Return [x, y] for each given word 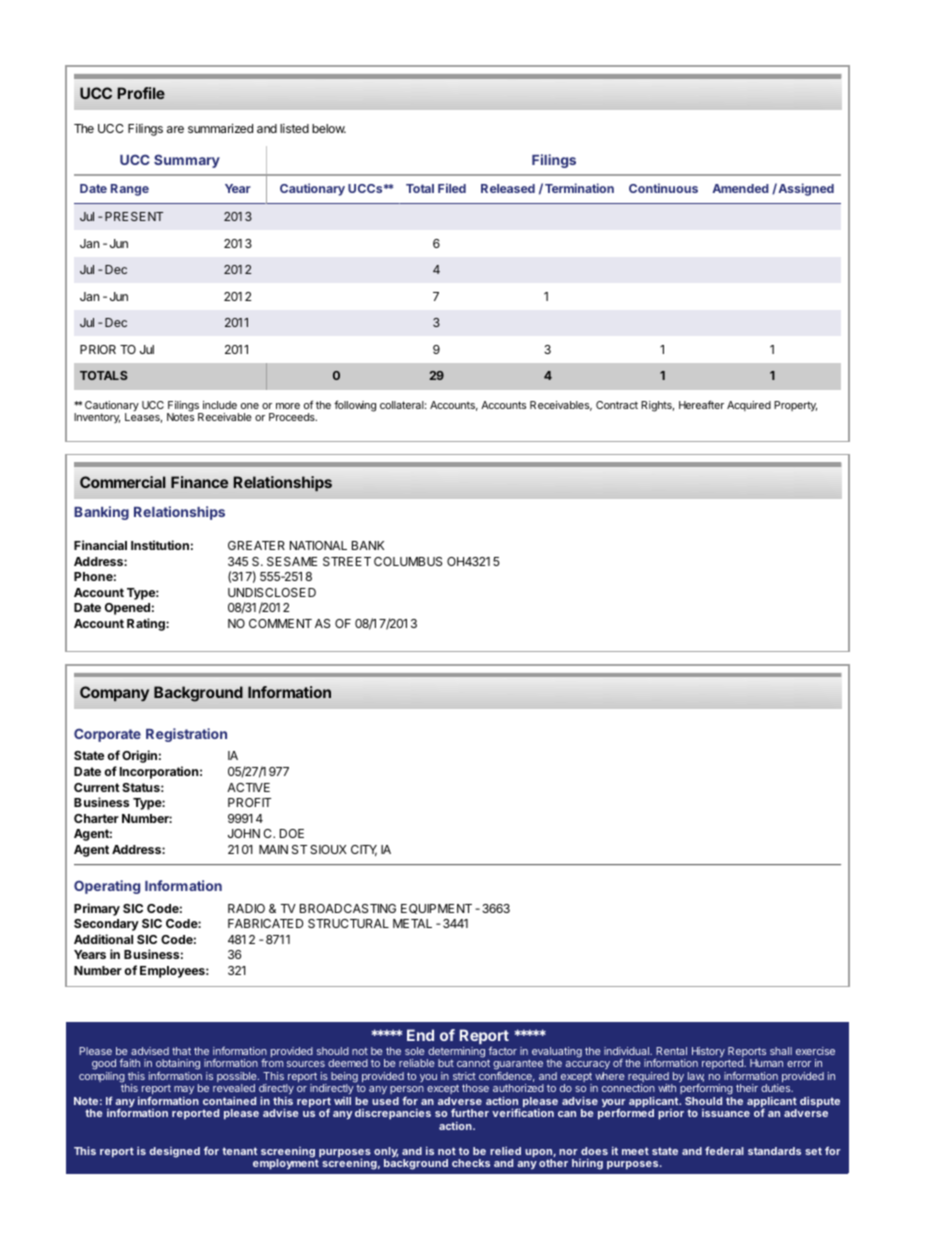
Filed [452, 188]
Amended [740, 188]
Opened [127, 609]
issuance [726, 1113]
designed [175, 1152]
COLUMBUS [408, 561]
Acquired [749, 406]
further [470, 1112]
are [175, 129]
